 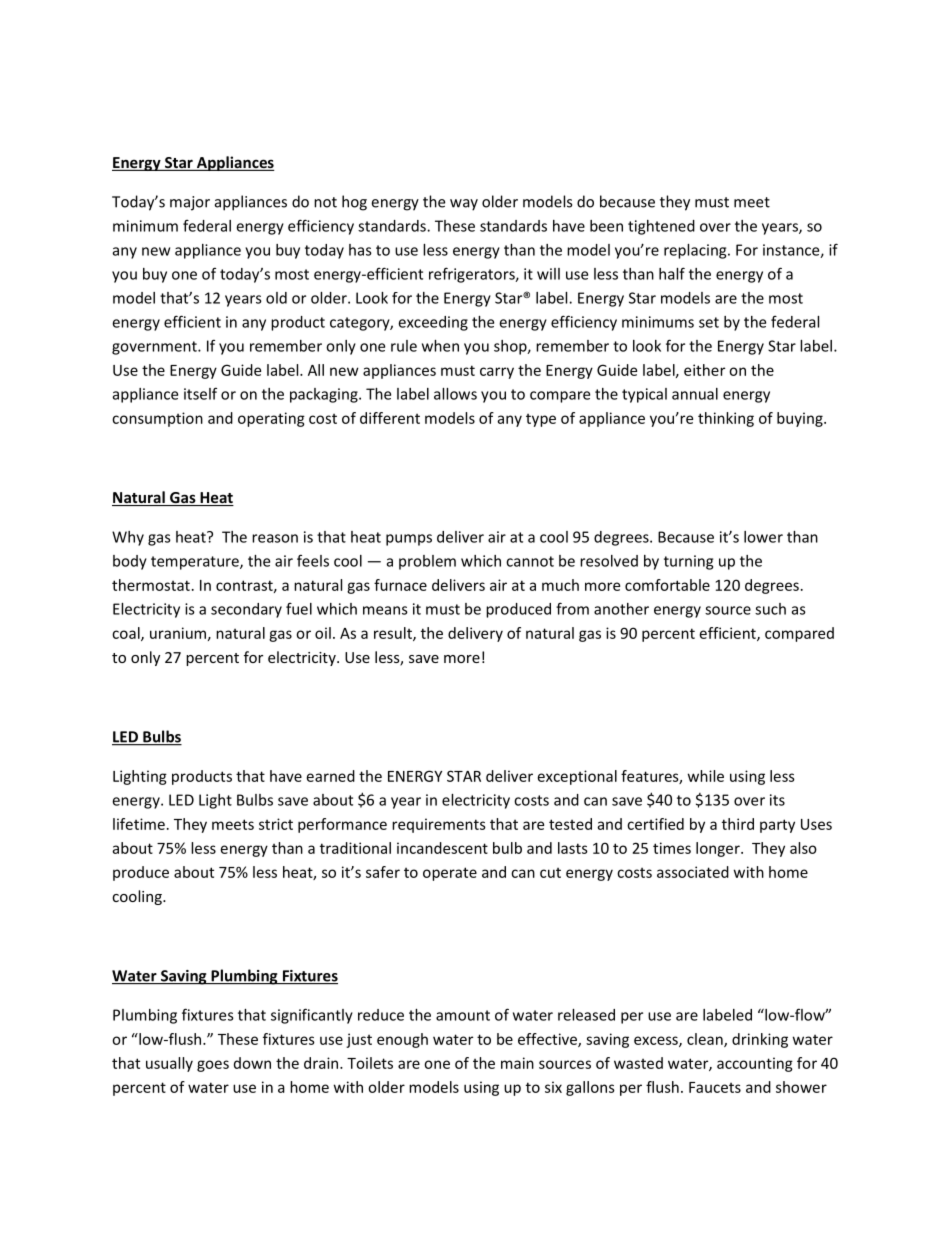 I want to click on secondary, so click(x=246, y=610).
